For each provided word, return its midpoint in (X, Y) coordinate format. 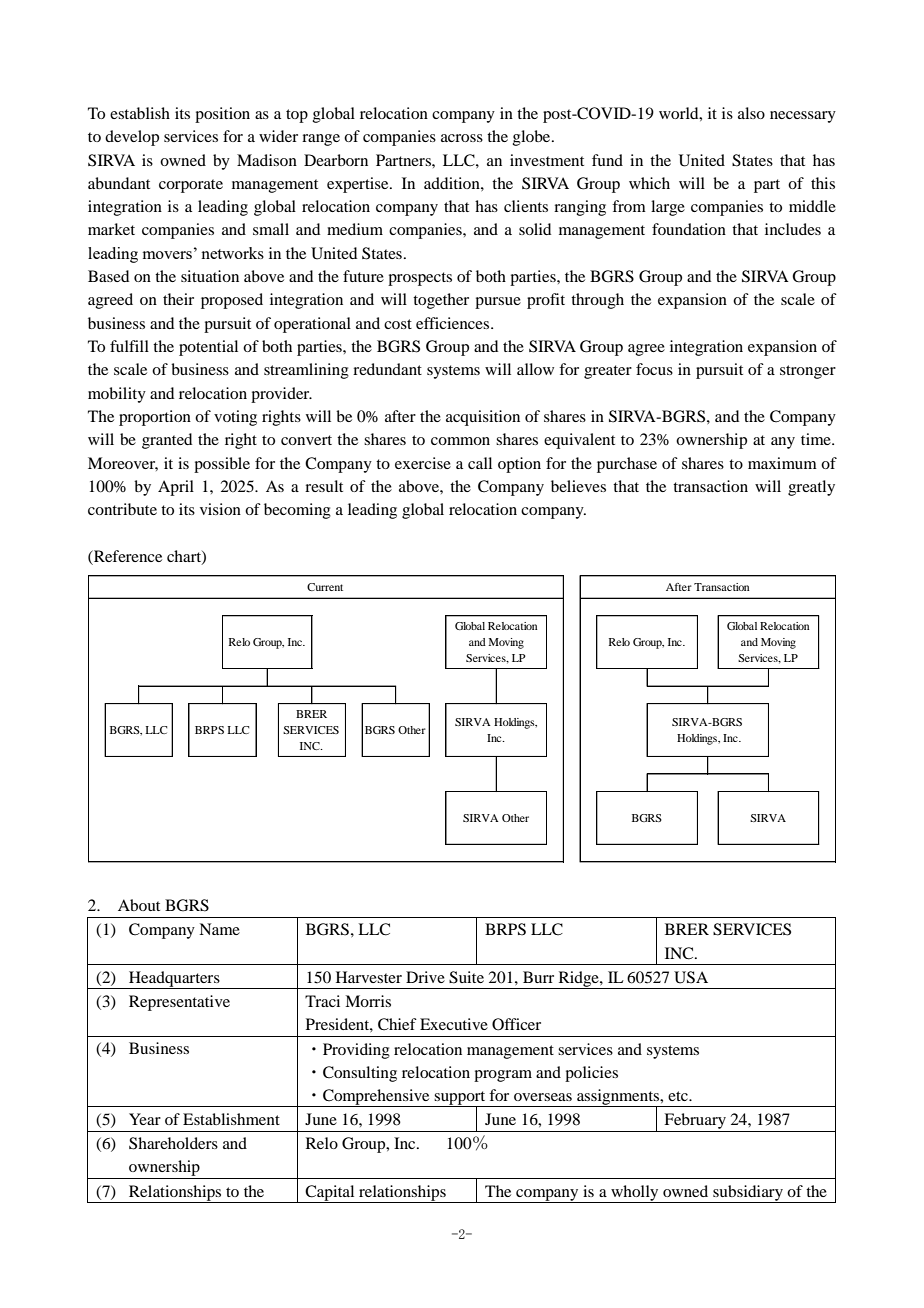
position (222, 115)
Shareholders (173, 1143)
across (462, 138)
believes (578, 486)
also (751, 113)
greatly (811, 488)
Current (325, 587)
